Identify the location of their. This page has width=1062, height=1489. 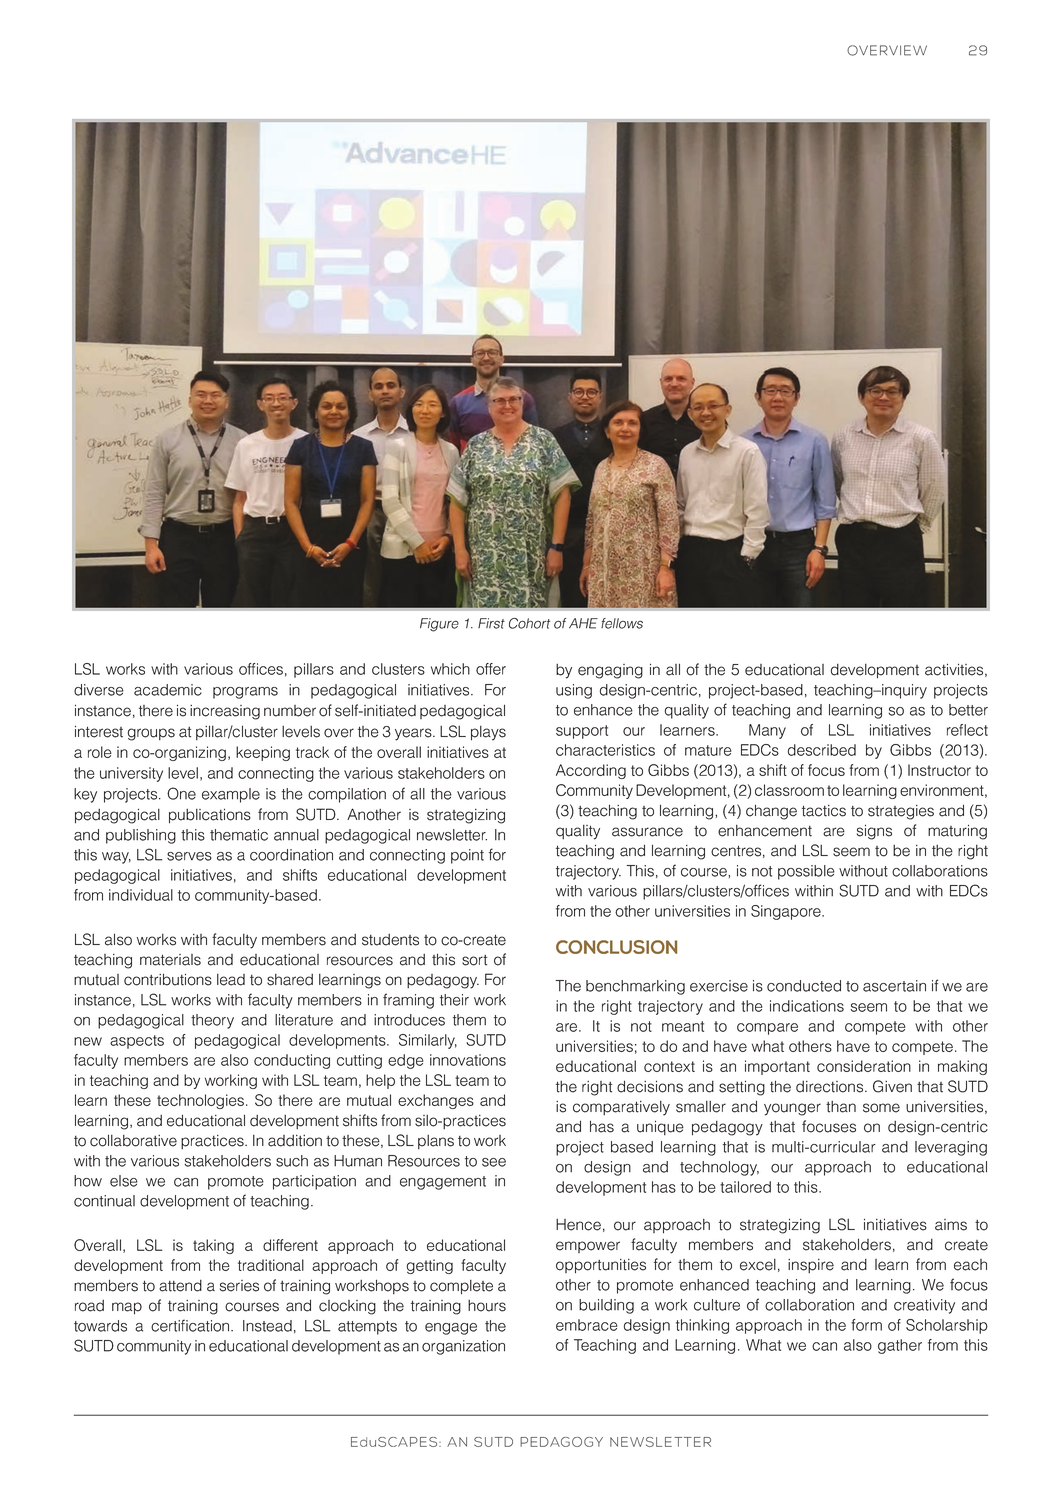
(454, 1000).
